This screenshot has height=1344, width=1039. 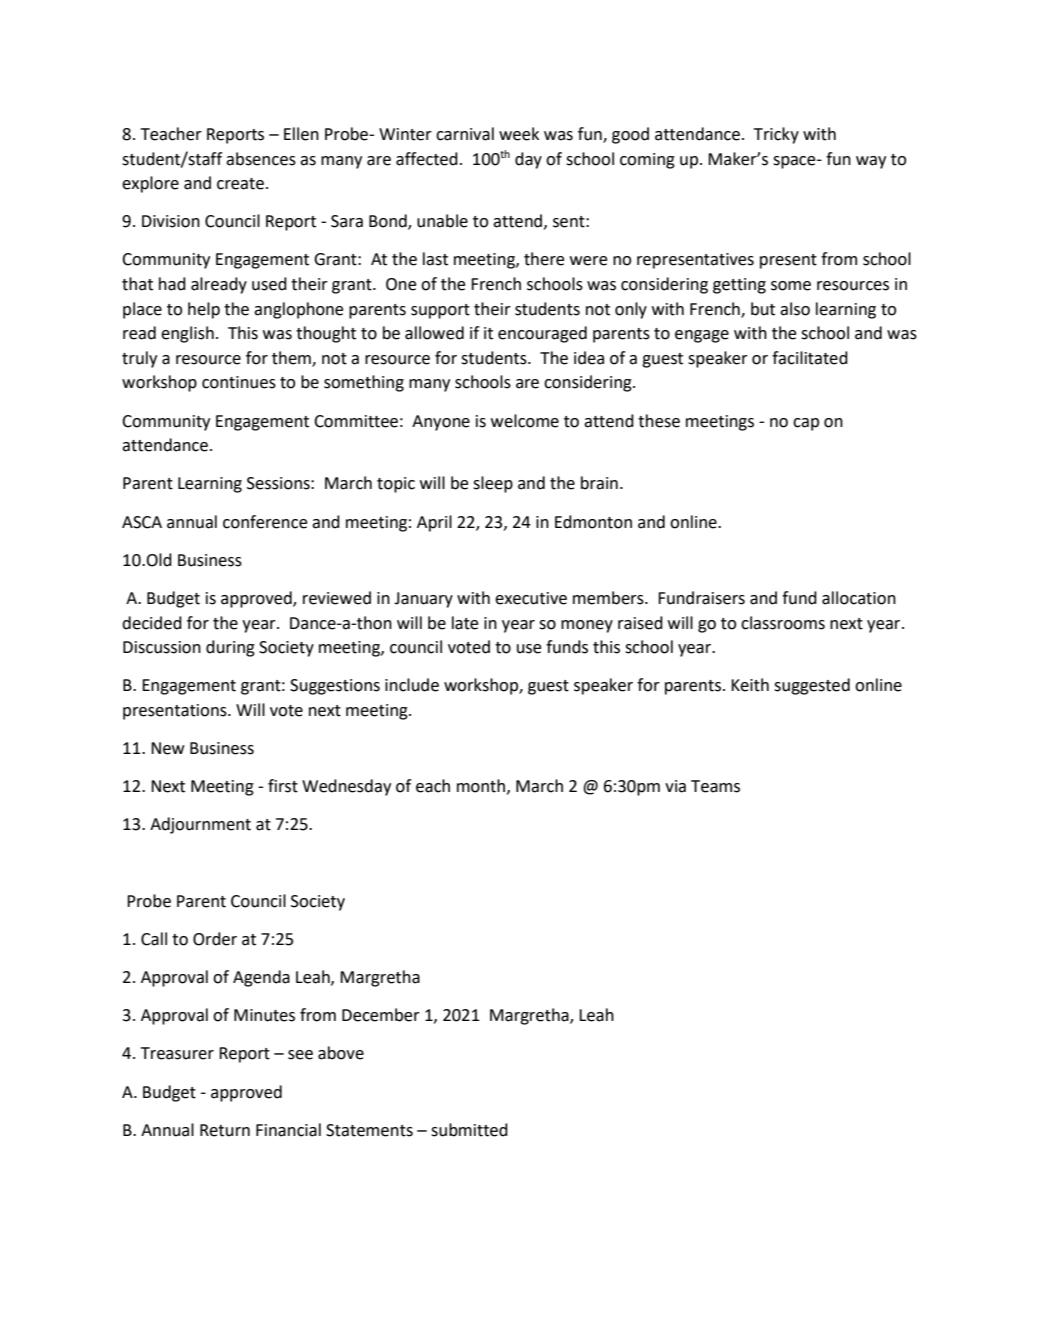 What do you see at coordinates (225, 1130) in the screenshot?
I see `Return` at bounding box center [225, 1130].
